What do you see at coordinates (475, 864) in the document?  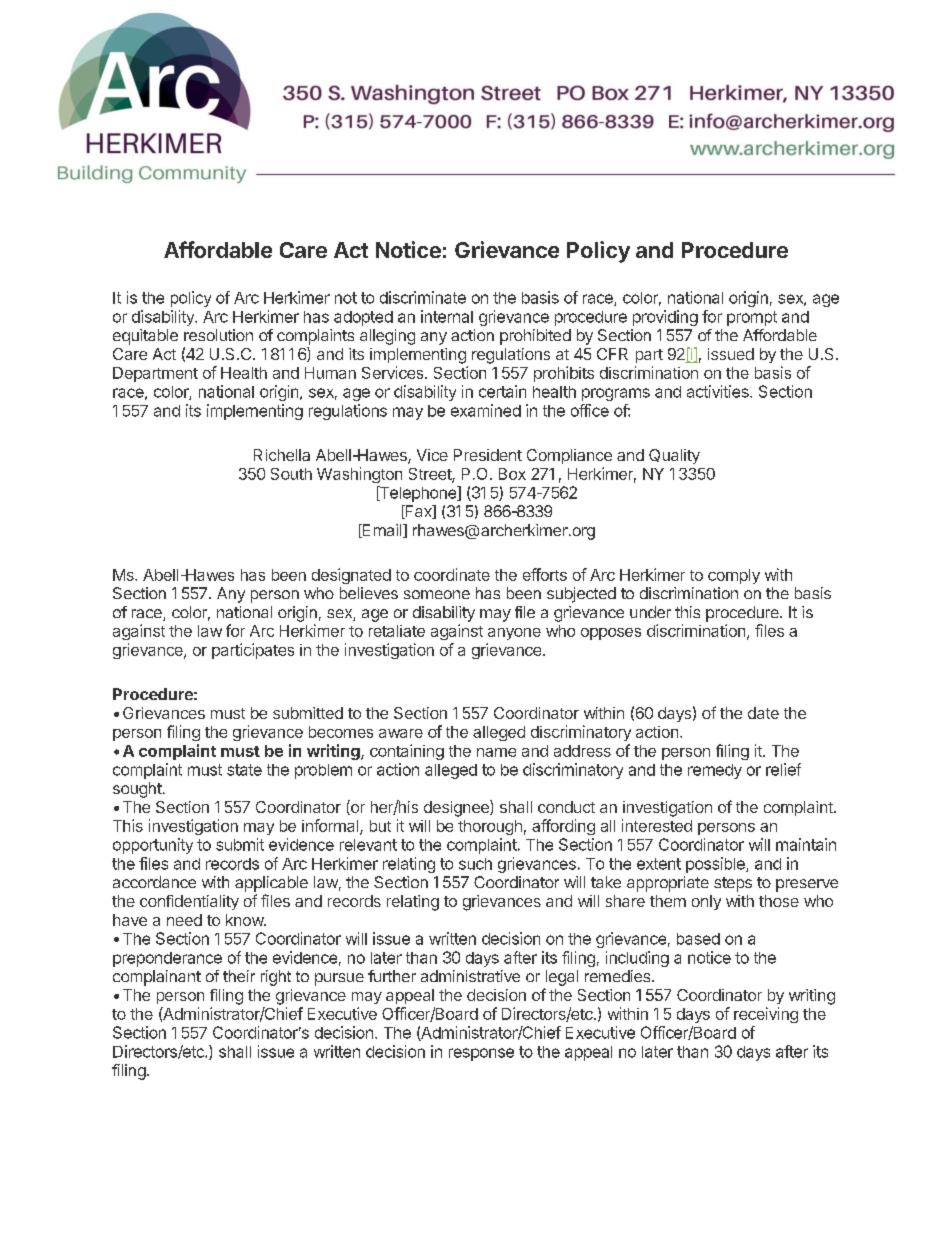 I see `such` at bounding box center [475, 864].
